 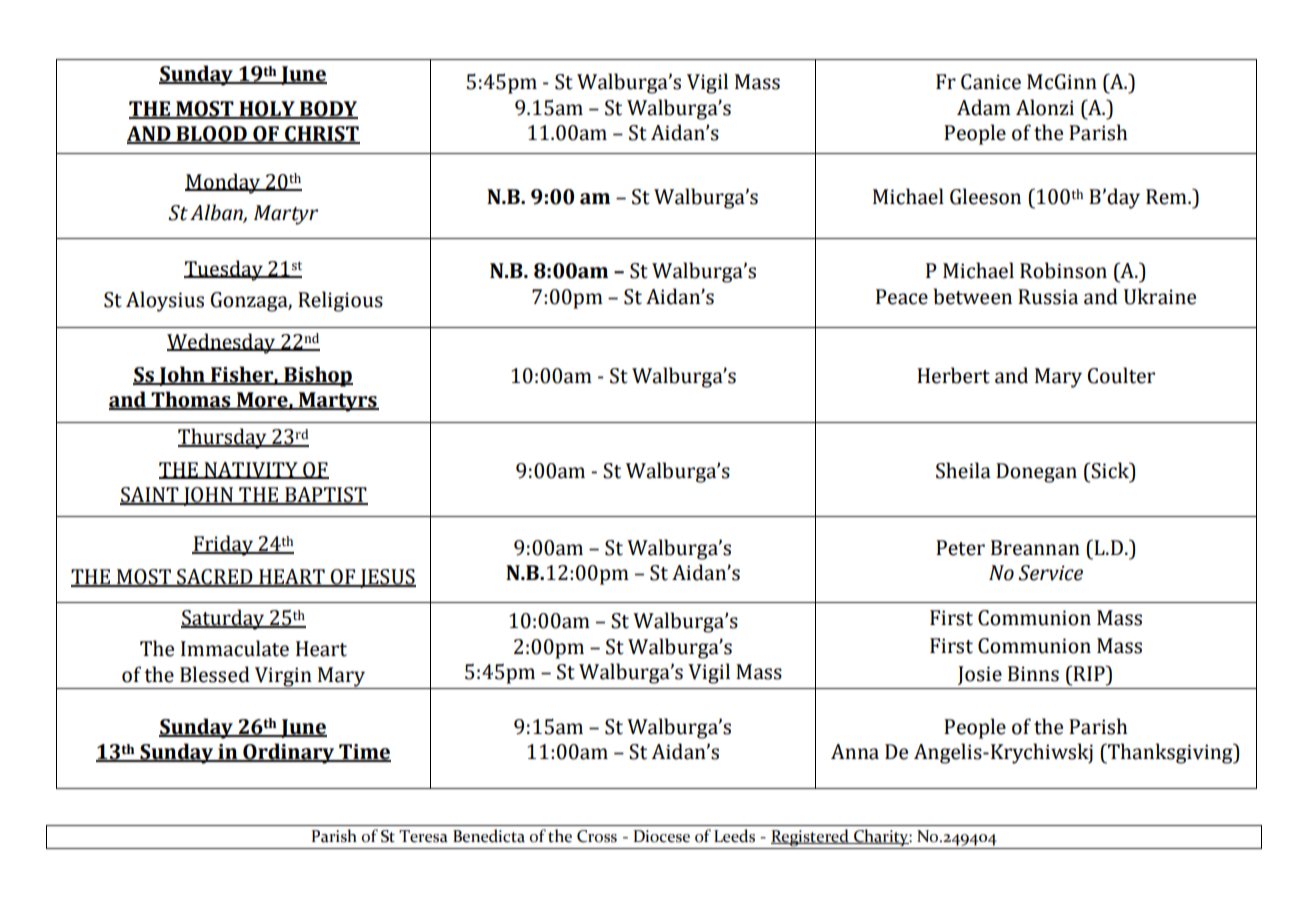 What do you see at coordinates (387, 578) in the document?
I see `JESUS` at bounding box center [387, 578].
